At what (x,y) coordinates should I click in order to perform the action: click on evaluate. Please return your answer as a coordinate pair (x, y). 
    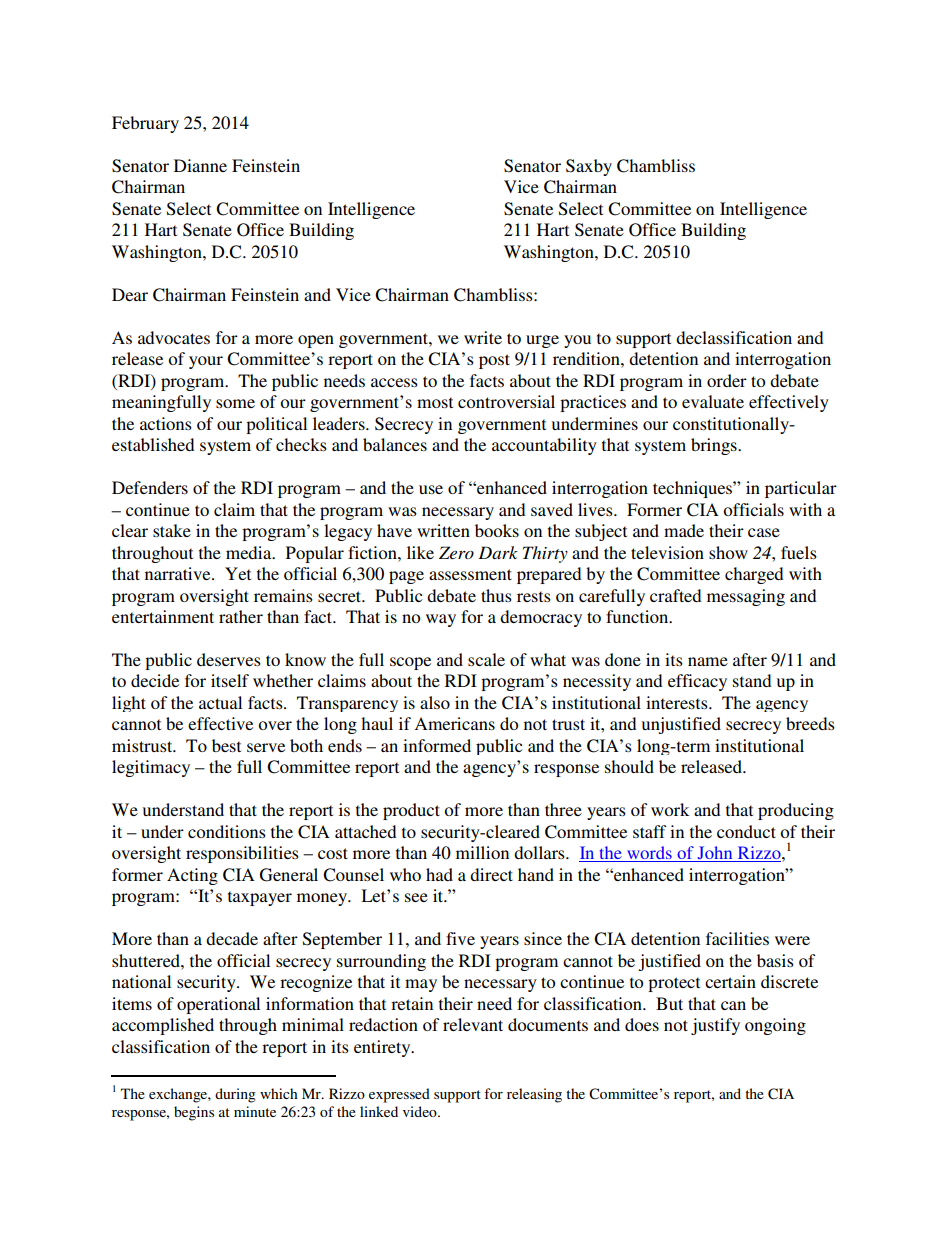
    Looking at the image, I should click on (713, 401).
